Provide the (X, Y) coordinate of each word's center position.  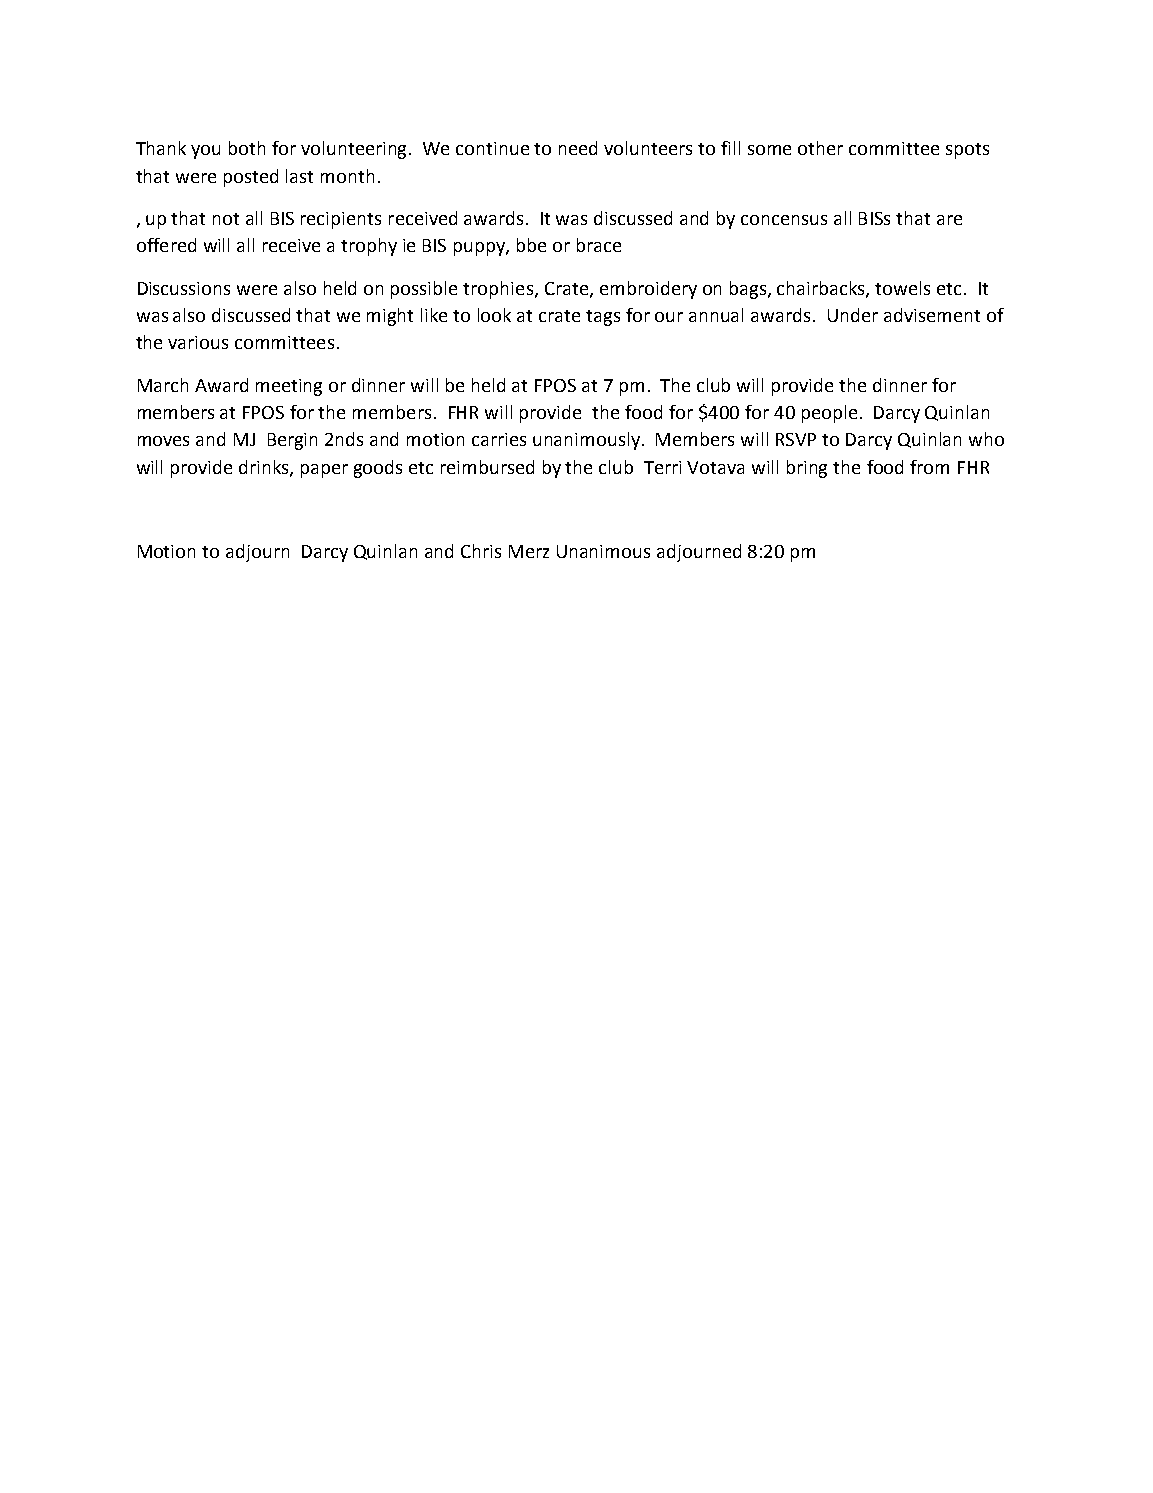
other (820, 148)
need (578, 148)
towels (902, 288)
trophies (499, 290)
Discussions (184, 288)
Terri (662, 467)
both (247, 148)
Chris (481, 551)
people (829, 414)
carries (499, 439)
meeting (289, 387)
